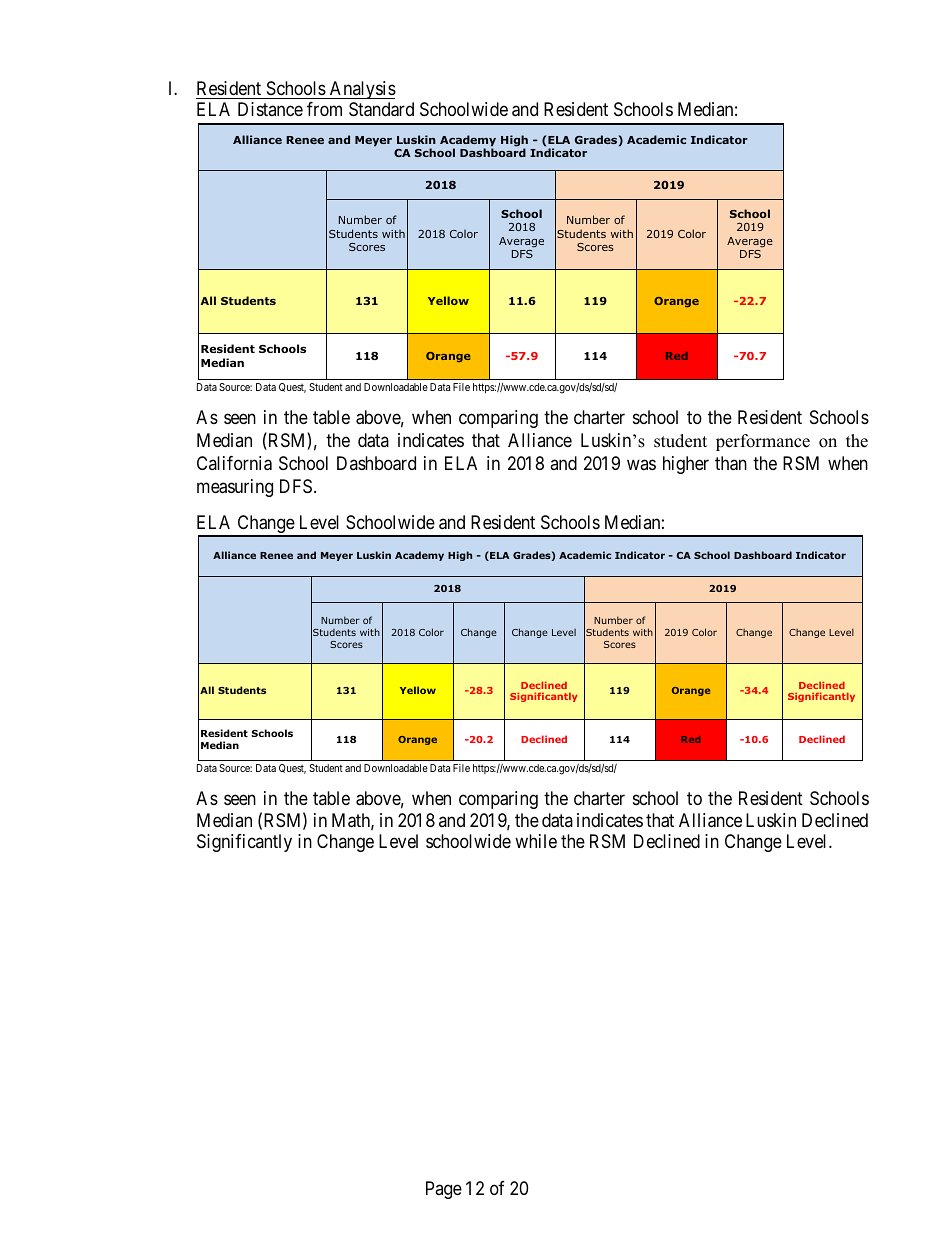 The height and width of the page is (1233, 952). Describe the element at coordinates (361, 90) in the page. I see `Analysis` at that location.
